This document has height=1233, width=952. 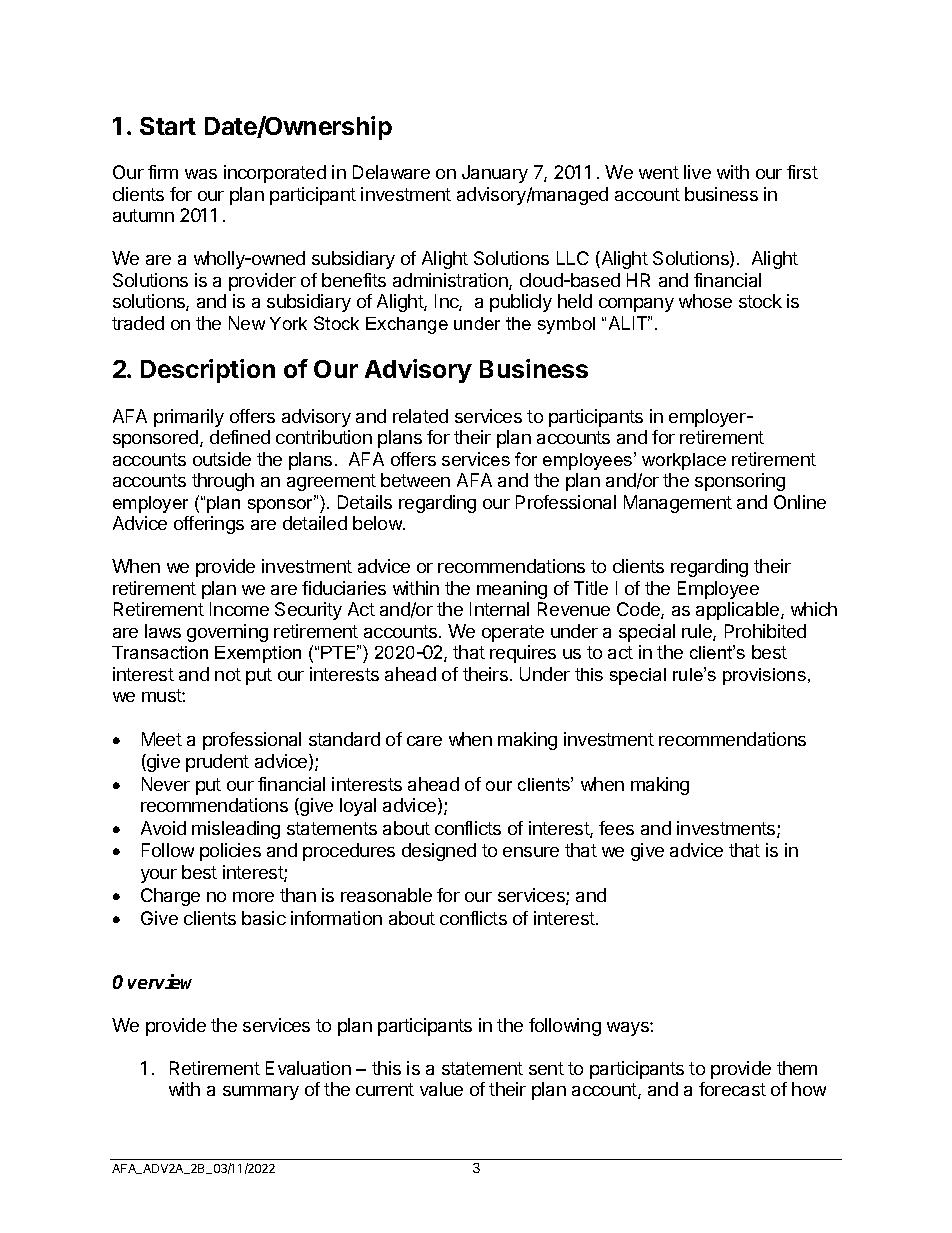 What do you see at coordinates (261, 1093) in the document?
I see `summary` at bounding box center [261, 1093].
